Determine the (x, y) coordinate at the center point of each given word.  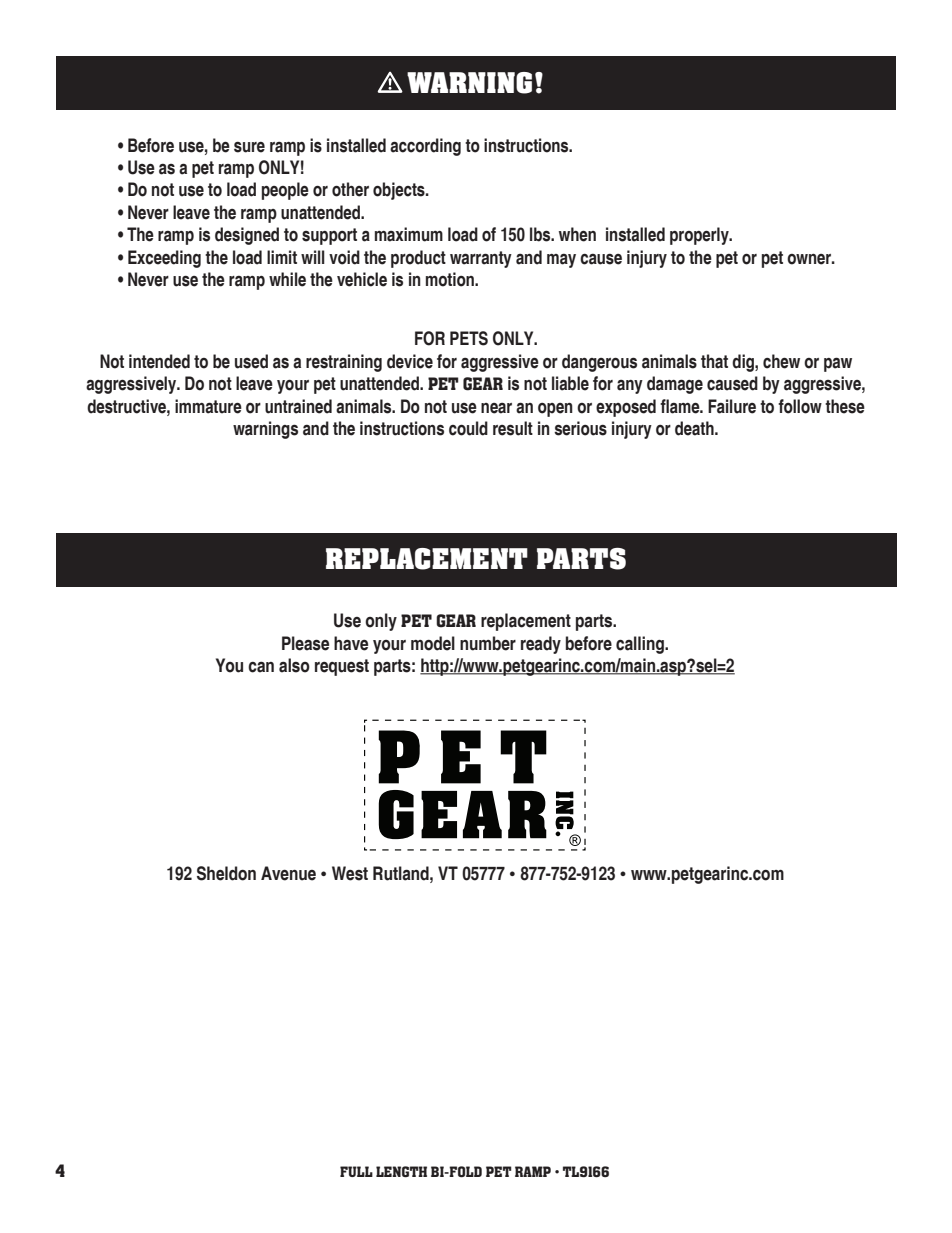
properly (700, 236)
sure (249, 147)
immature (208, 406)
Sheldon (226, 873)
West (350, 873)
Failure (732, 406)
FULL (356, 1171)
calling (641, 645)
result (513, 428)
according (425, 147)
